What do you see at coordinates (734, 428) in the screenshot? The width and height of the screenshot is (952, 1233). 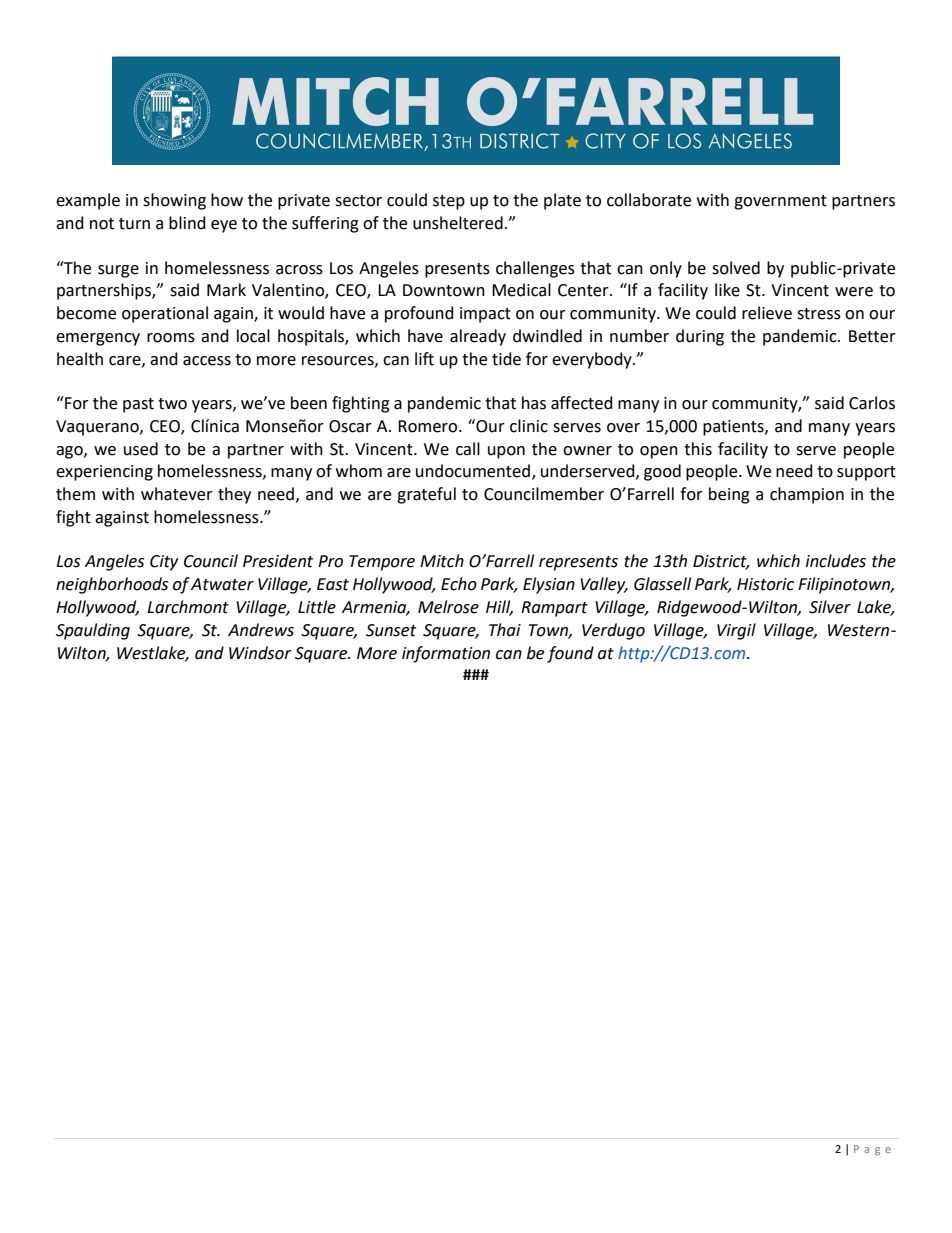 I see `patients` at bounding box center [734, 428].
